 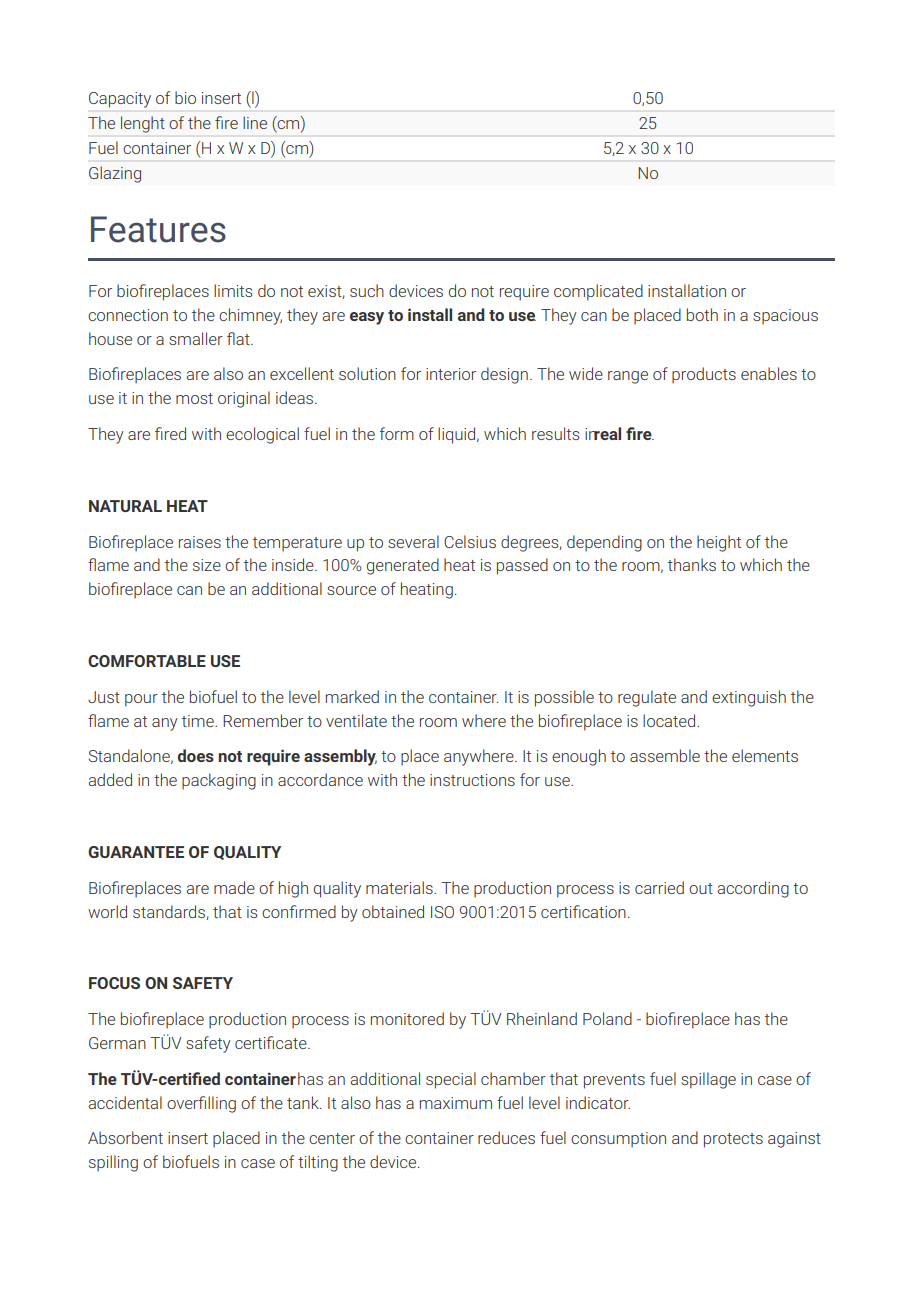 What do you see at coordinates (442, 912) in the screenshot?
I see `ISO` at bounding box center [442, 912].
